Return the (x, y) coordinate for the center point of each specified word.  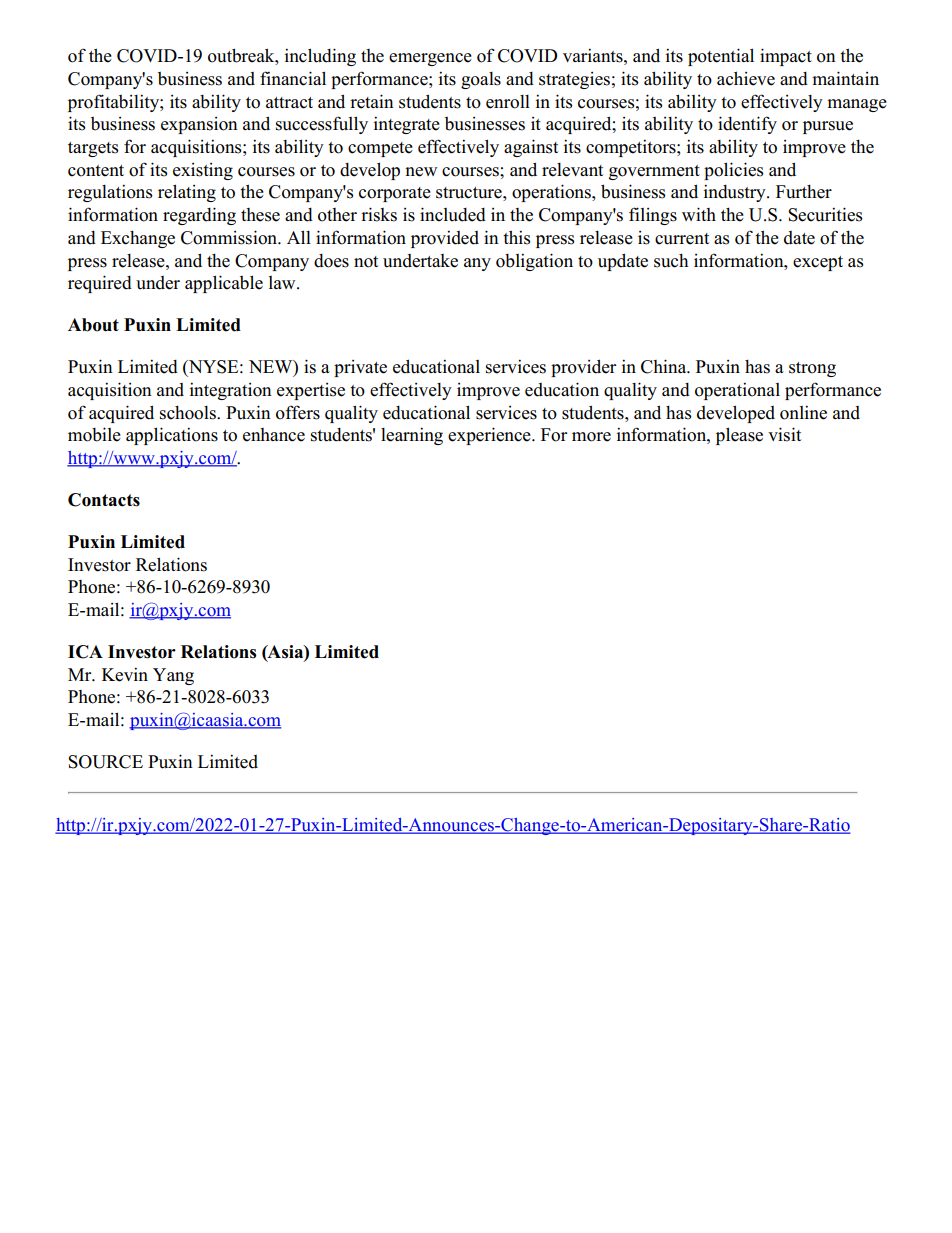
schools (189, 413)
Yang (173, 676)
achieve (746, 78)
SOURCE (105, 762)
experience (490, 436)
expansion (199, 125)
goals (481, 80)
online (803, 412)
